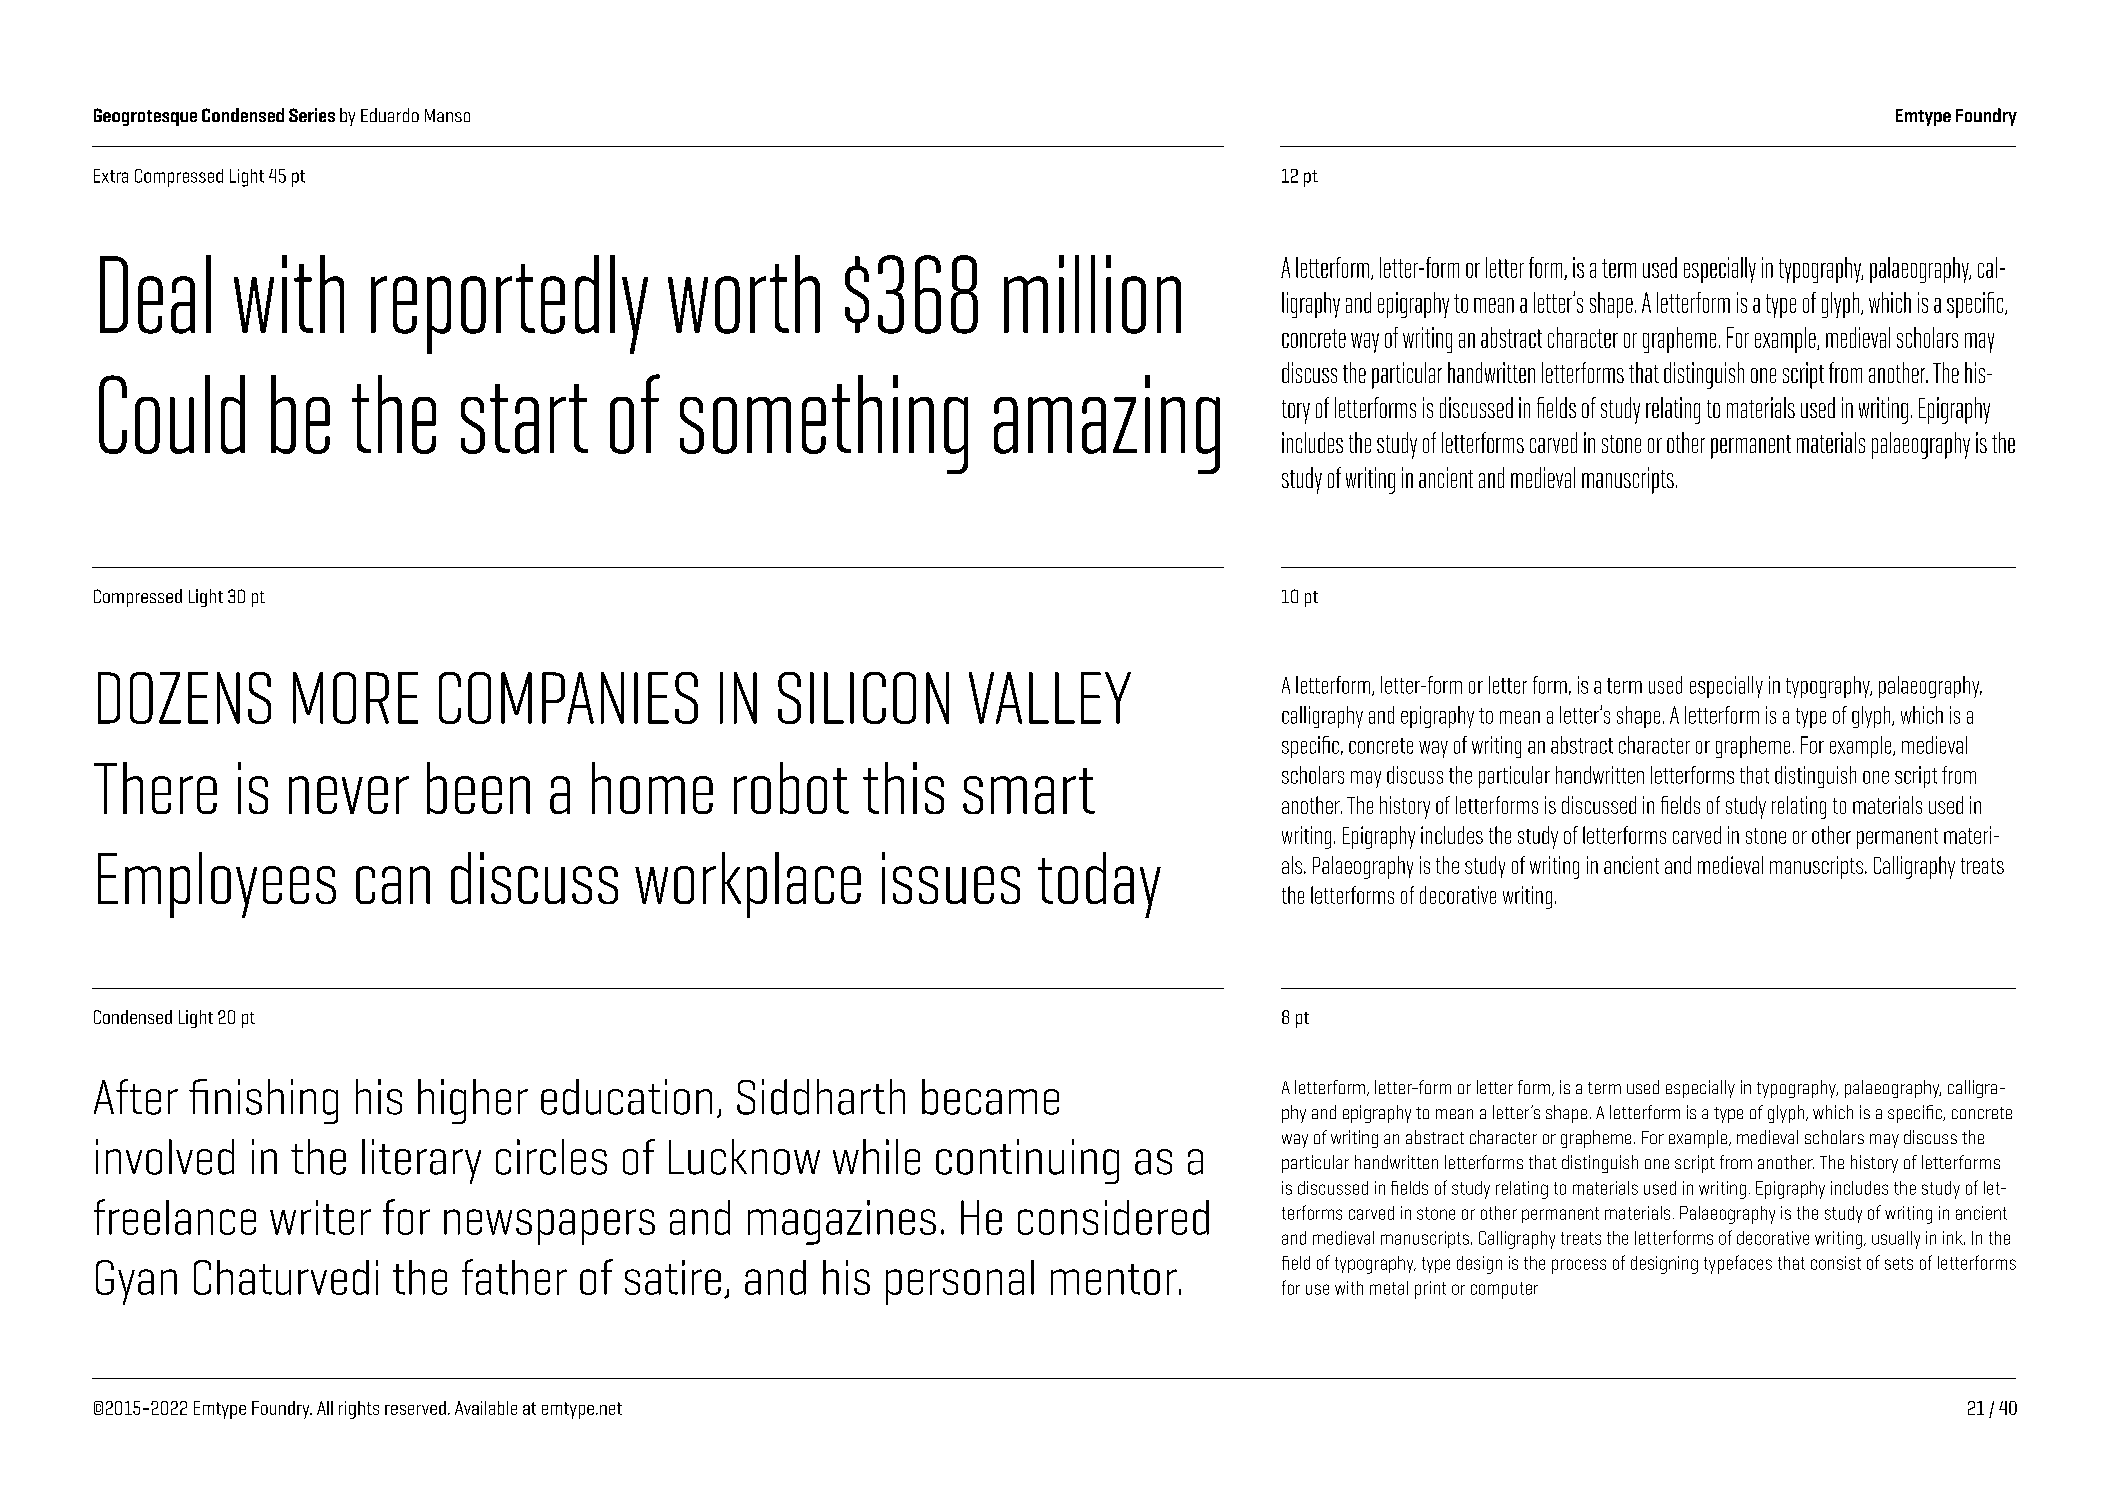 Image resolution: width=2109 pixels, height=1491 pixels. Describe the element at coordinates (1092, 294) in the screenshot. I see `million` at that location.
